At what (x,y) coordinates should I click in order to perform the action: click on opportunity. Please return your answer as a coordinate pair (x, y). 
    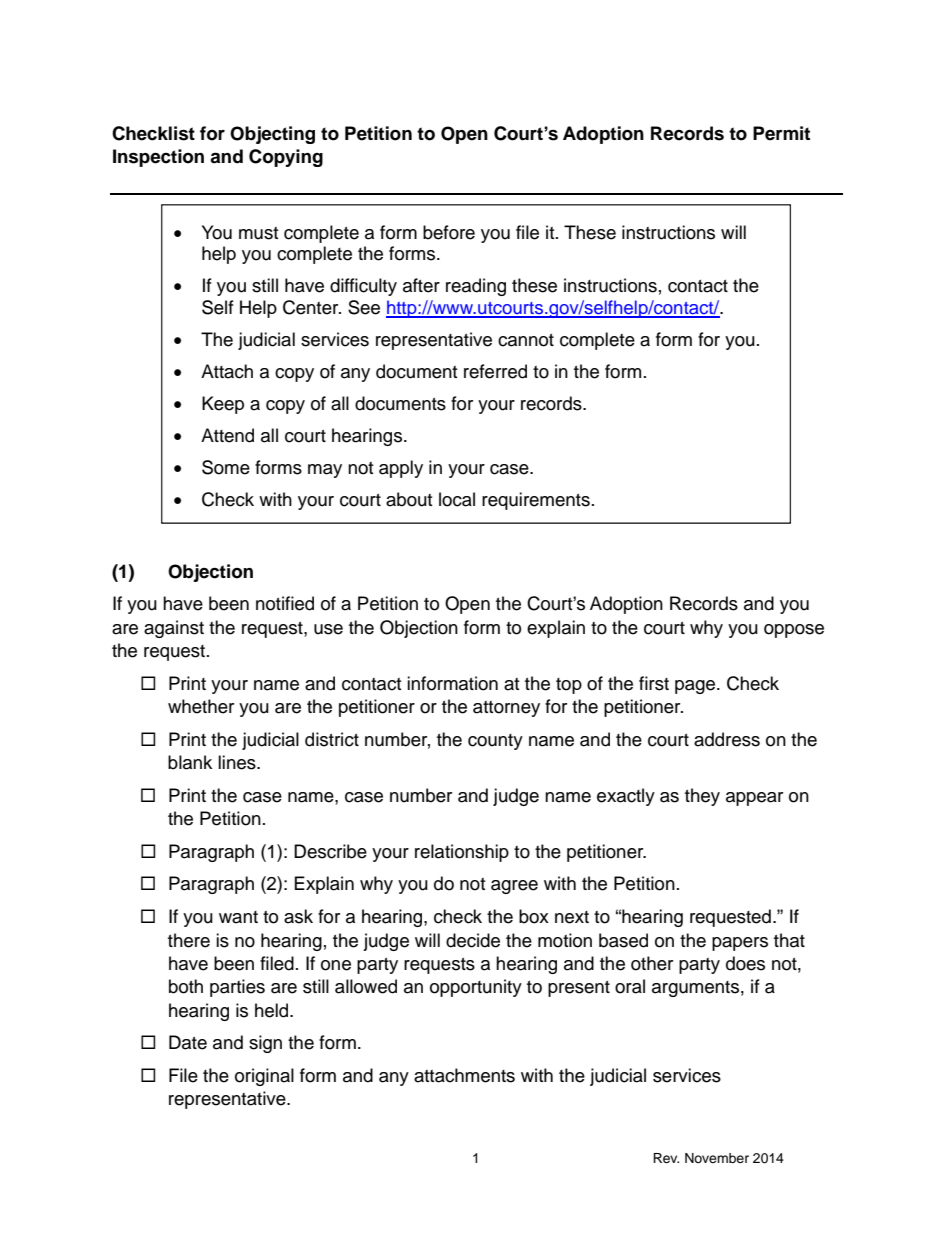
    Looking at the image, I should click on (476, 988).
